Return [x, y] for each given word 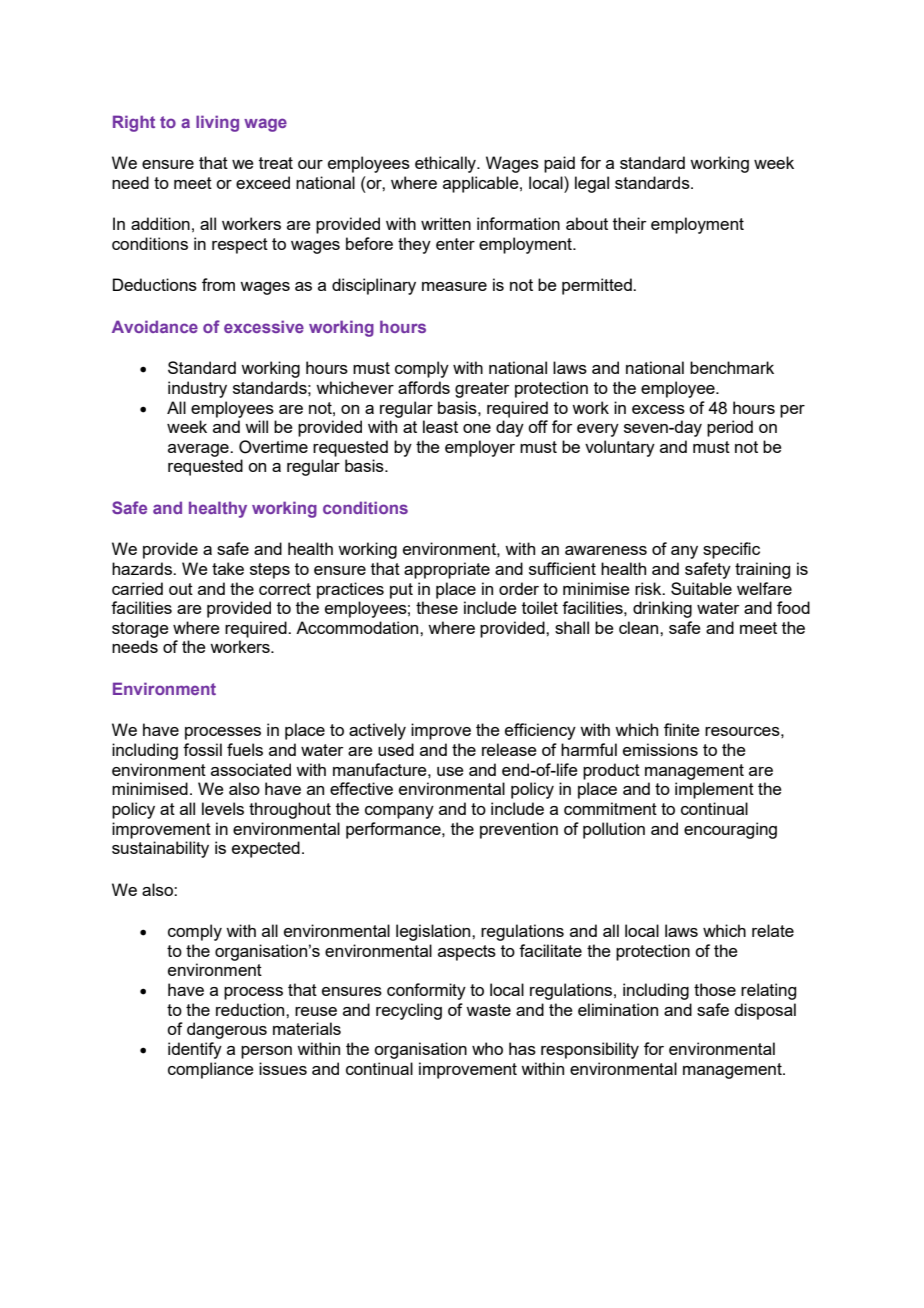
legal [592, 184]
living [217, 123]
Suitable [701, 588]
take [228, 568]
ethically [446, 164]
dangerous [227, 1030]
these [437, 607]
